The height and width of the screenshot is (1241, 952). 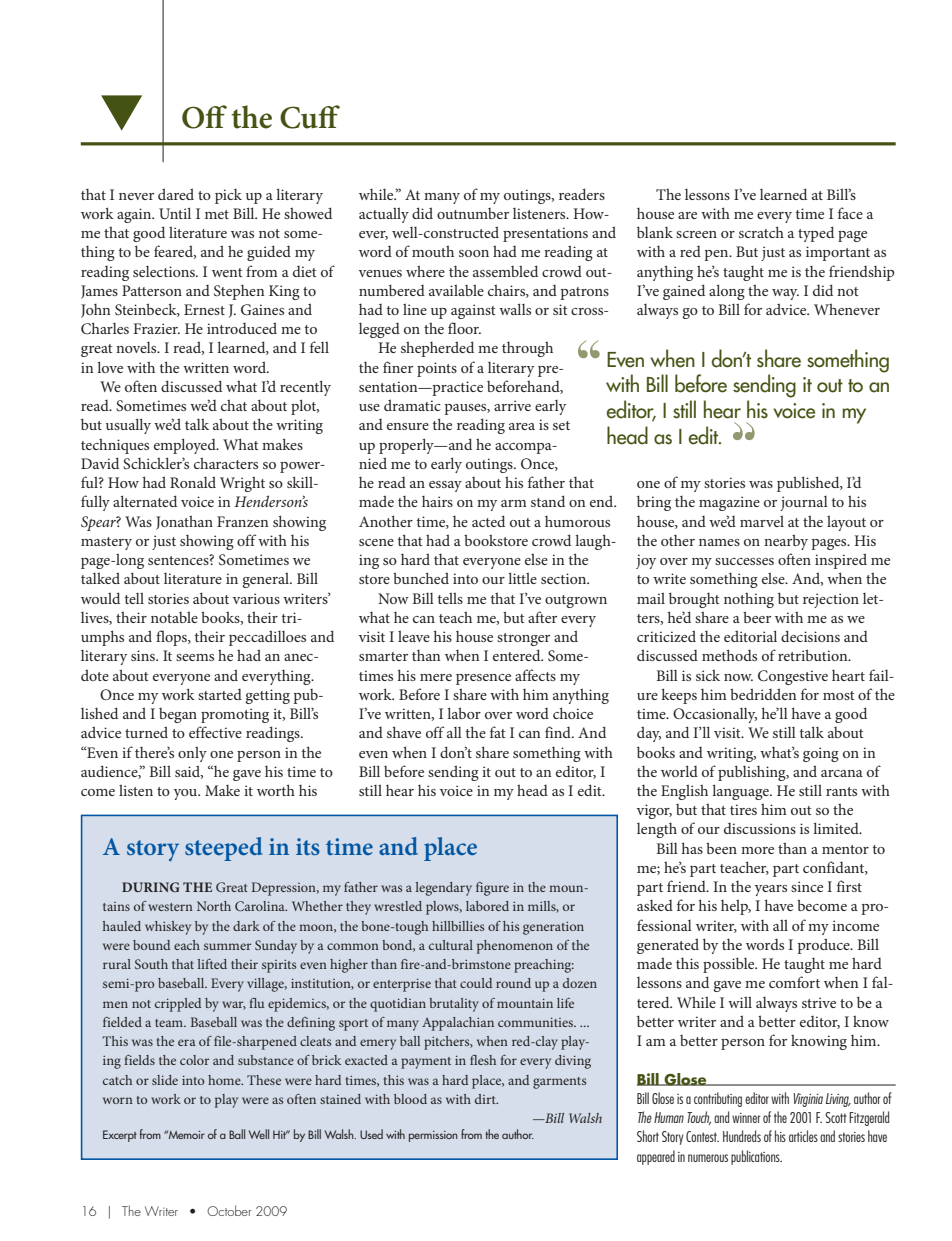 What do you see at coordinates (215, 732) in the screenshot?
I see `effective` at bounding box center [215, 732].
